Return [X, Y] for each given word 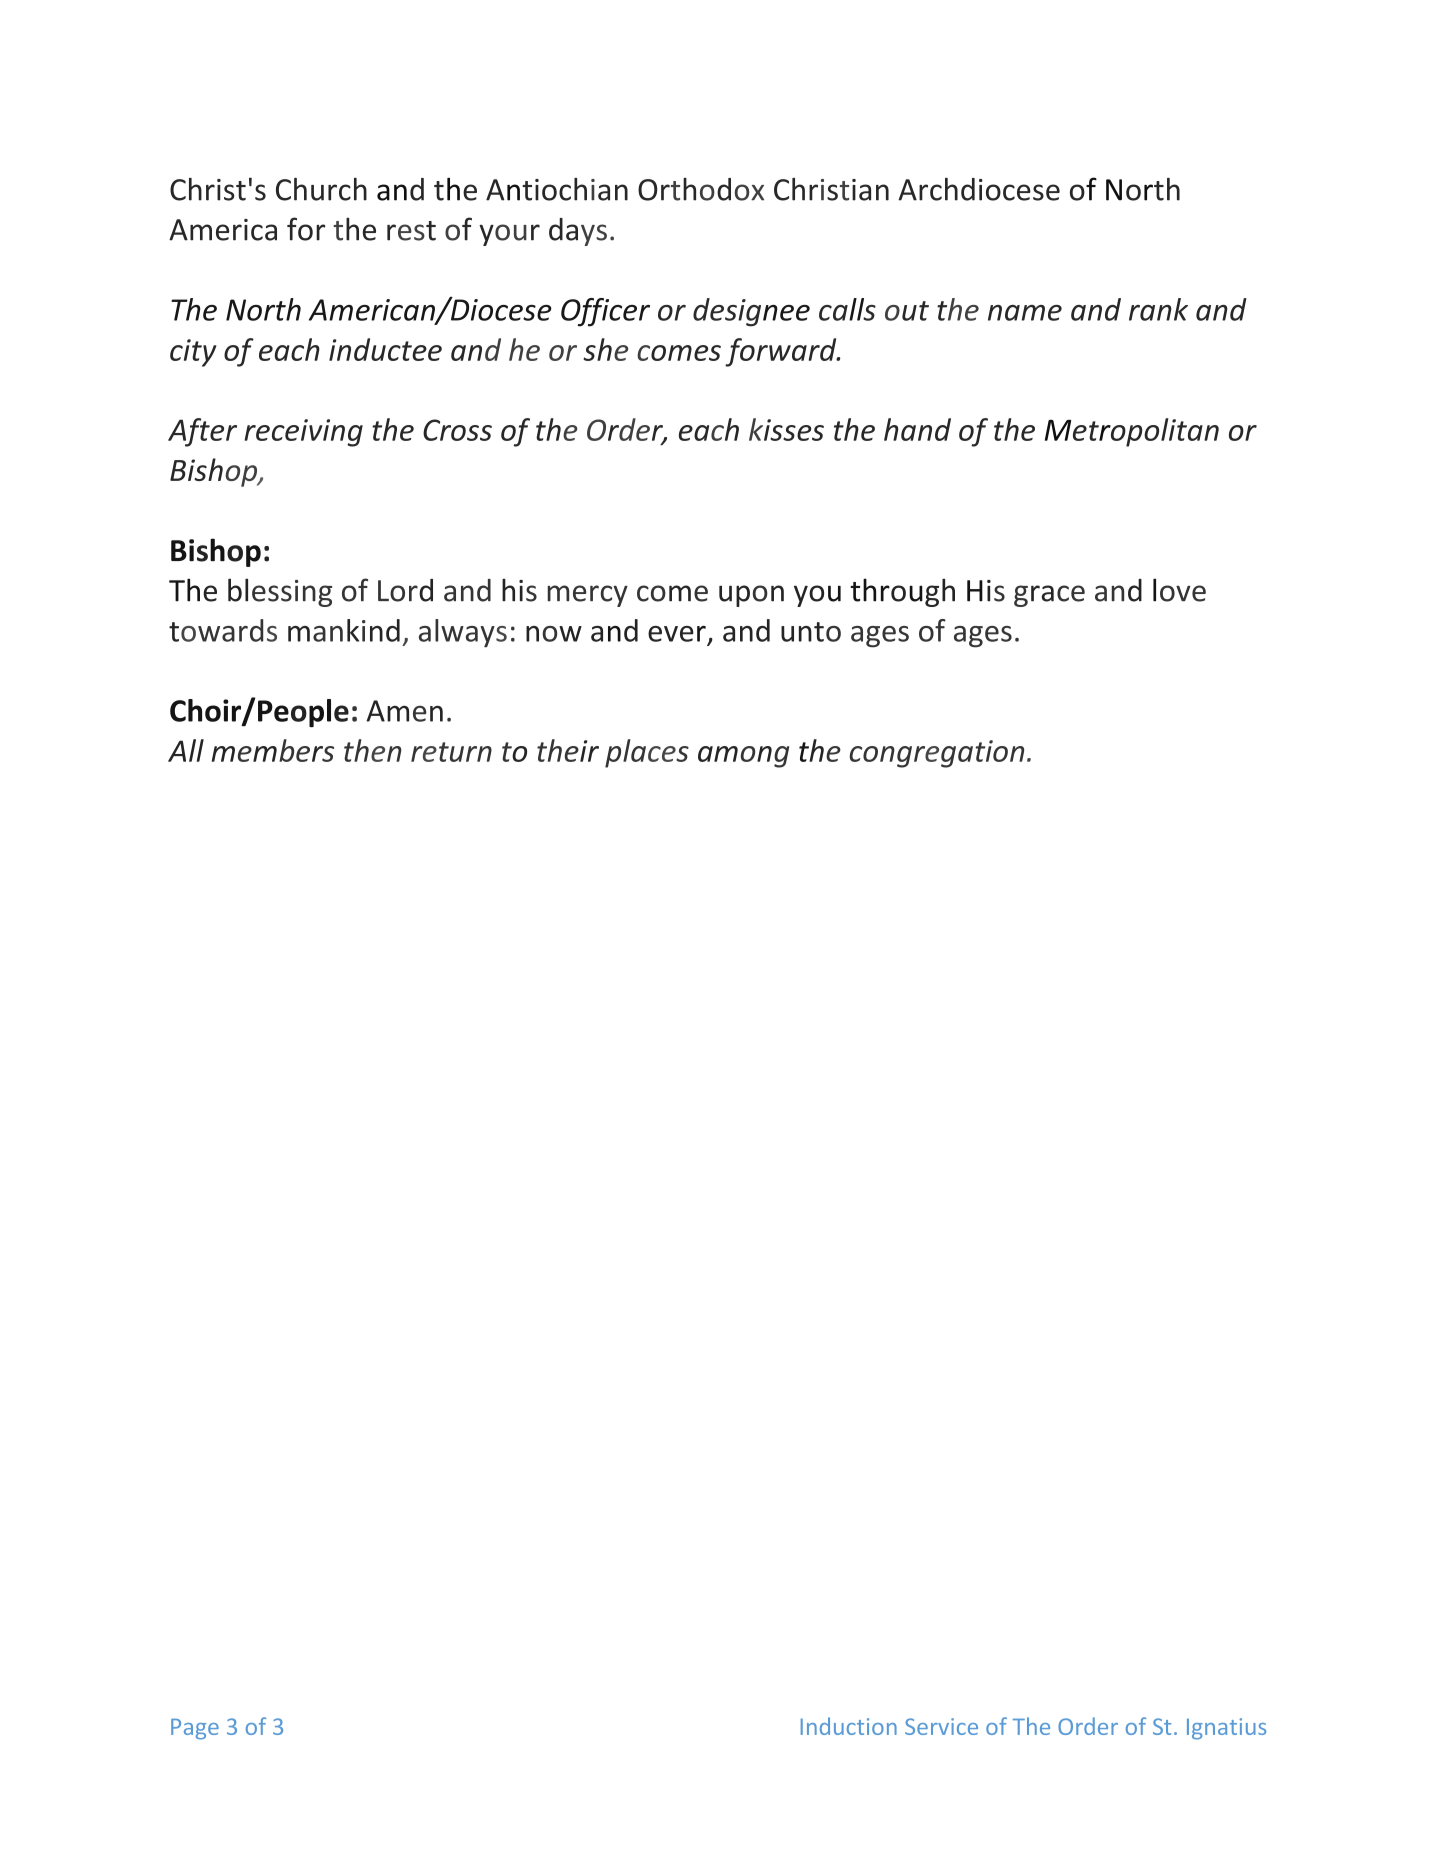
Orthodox [701, 189]
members [273, 750]
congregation [937, 754]
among [743, 757]
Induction [849, 1726]
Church [321, 189]
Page [195, 1729]
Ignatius [1226, 1729]
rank [1158, 309]
